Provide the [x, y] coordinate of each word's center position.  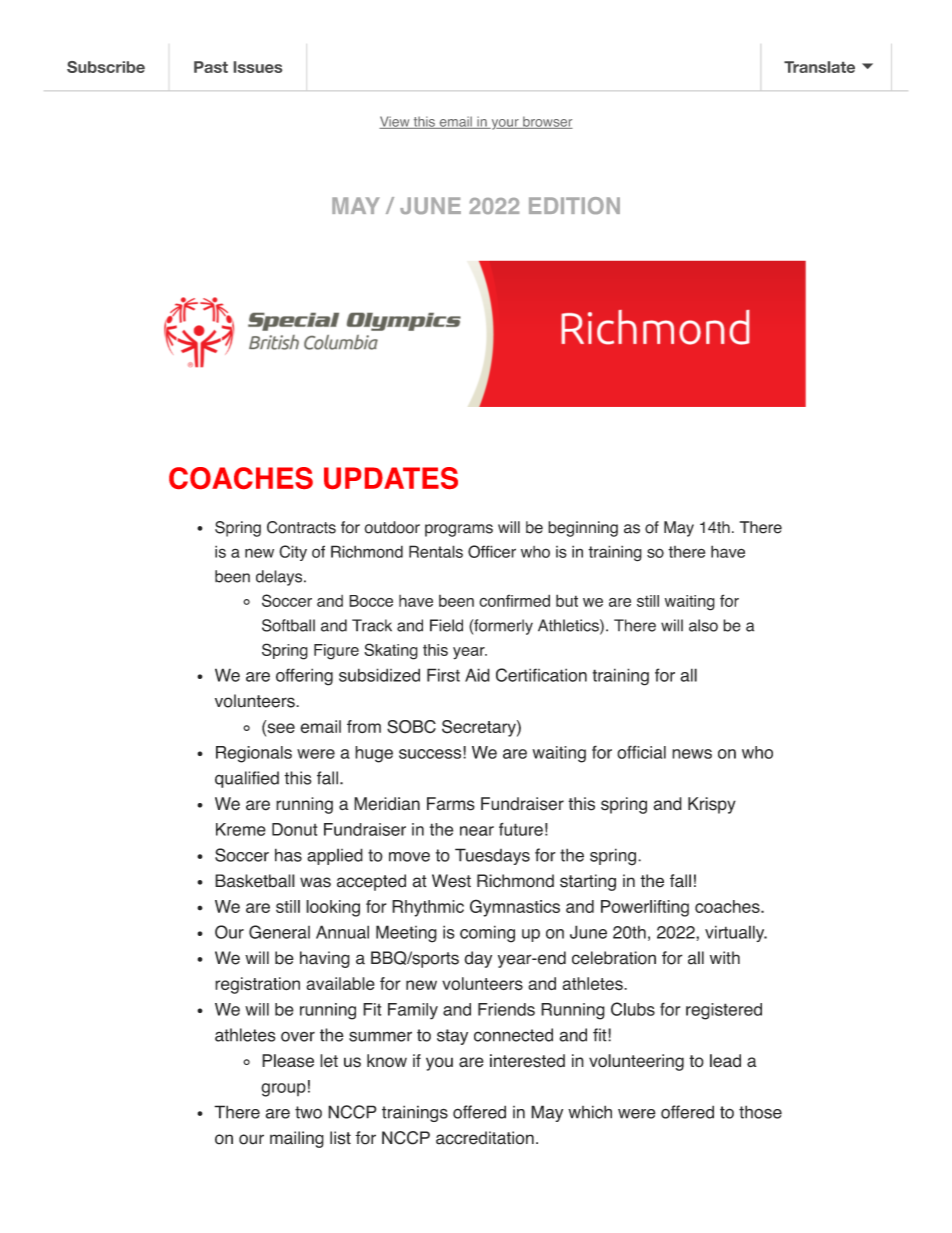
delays [280, 578]
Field [446, 625]
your [505, 124]
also [703, 625]
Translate [819, 67]
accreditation [485, 1138]
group [283, 1090]
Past [211, 67]
